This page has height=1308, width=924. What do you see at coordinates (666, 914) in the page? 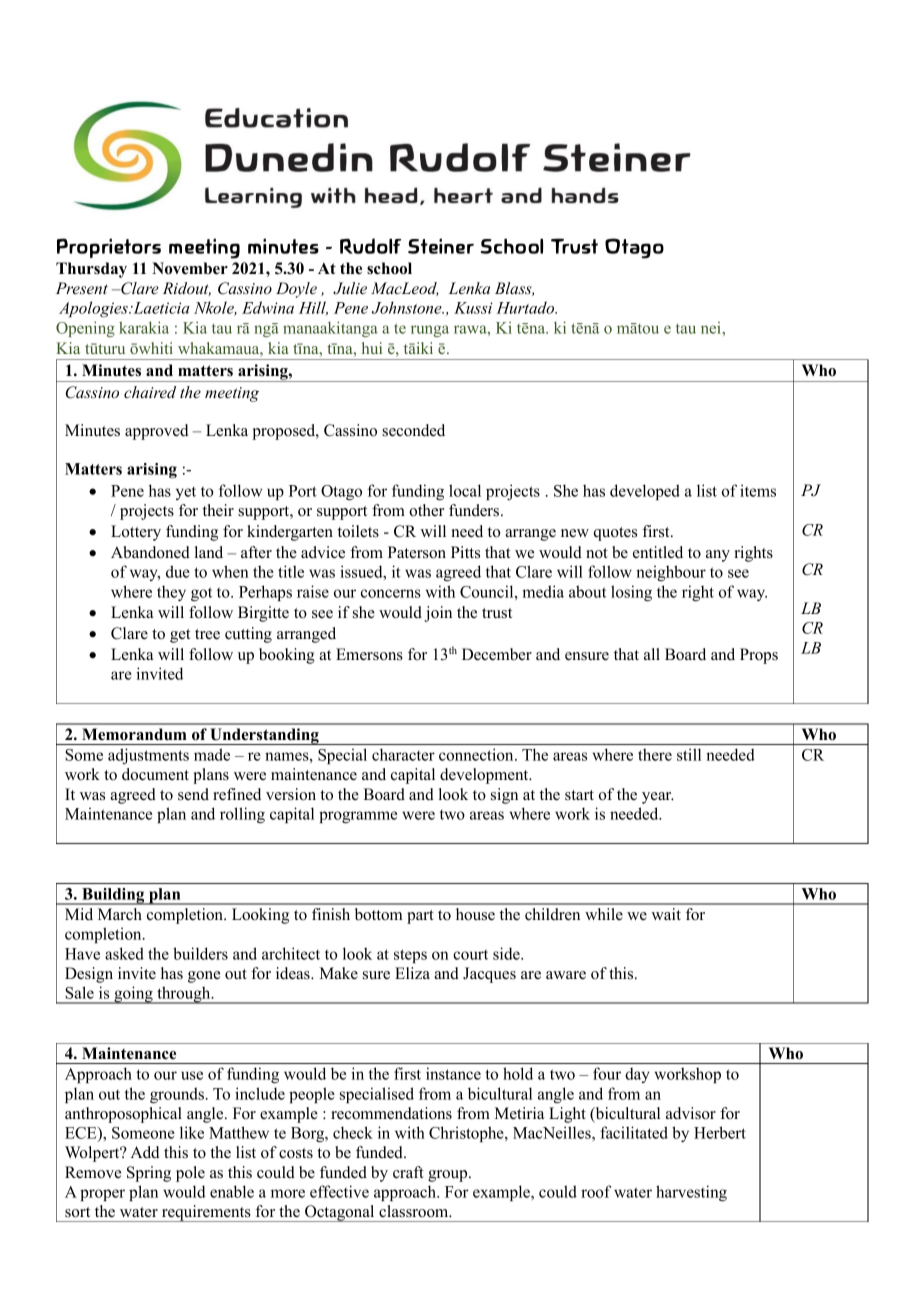
I see `wait` at bounding box center [666, 914].
